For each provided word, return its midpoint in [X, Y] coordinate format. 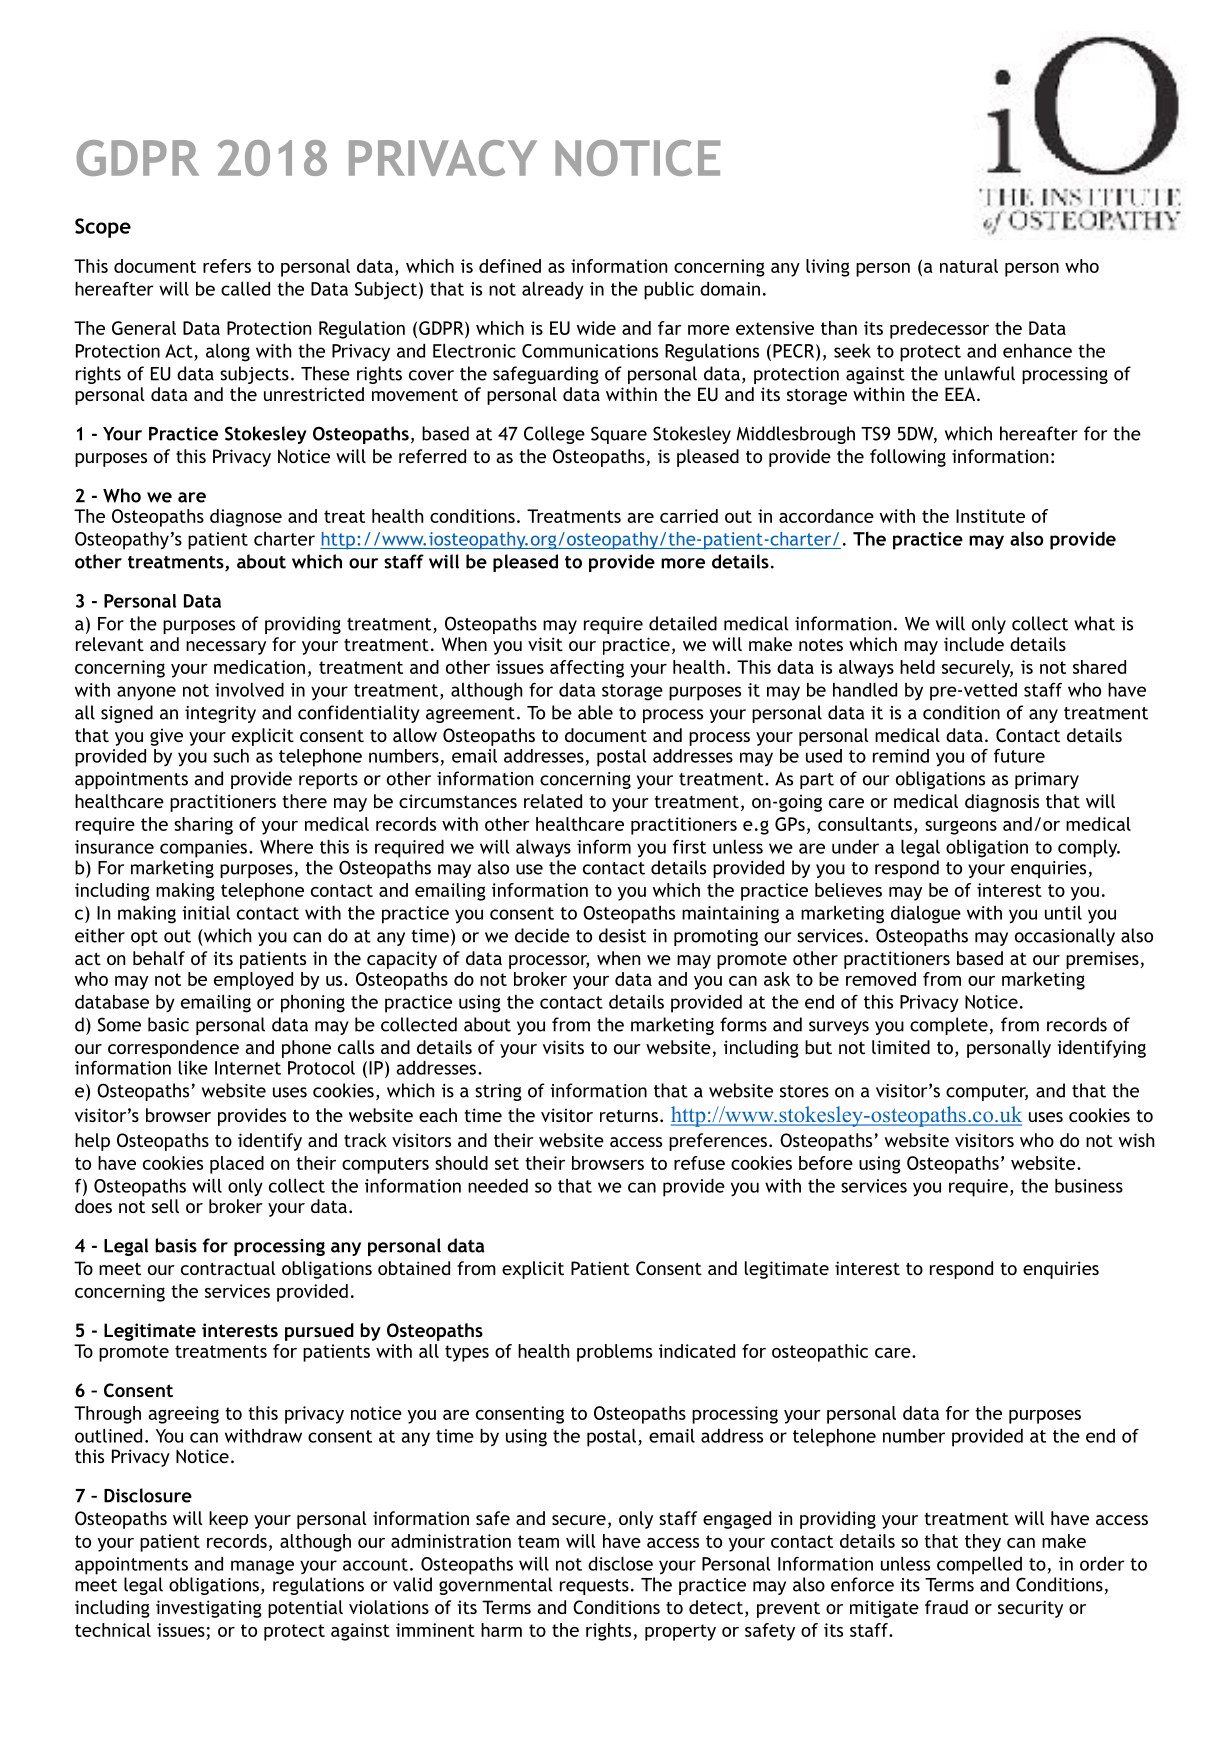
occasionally [1065, 937]
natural [969, 266]
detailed [683, 623]
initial [206, 912]
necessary [226, 648]
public [669, 290]
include [974, 644]
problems [614, 1353]
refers [227, 266]
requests [594, 1587]
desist [622, 935]
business [1089, 1185]
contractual [228, 1268]
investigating [209, 1609]
